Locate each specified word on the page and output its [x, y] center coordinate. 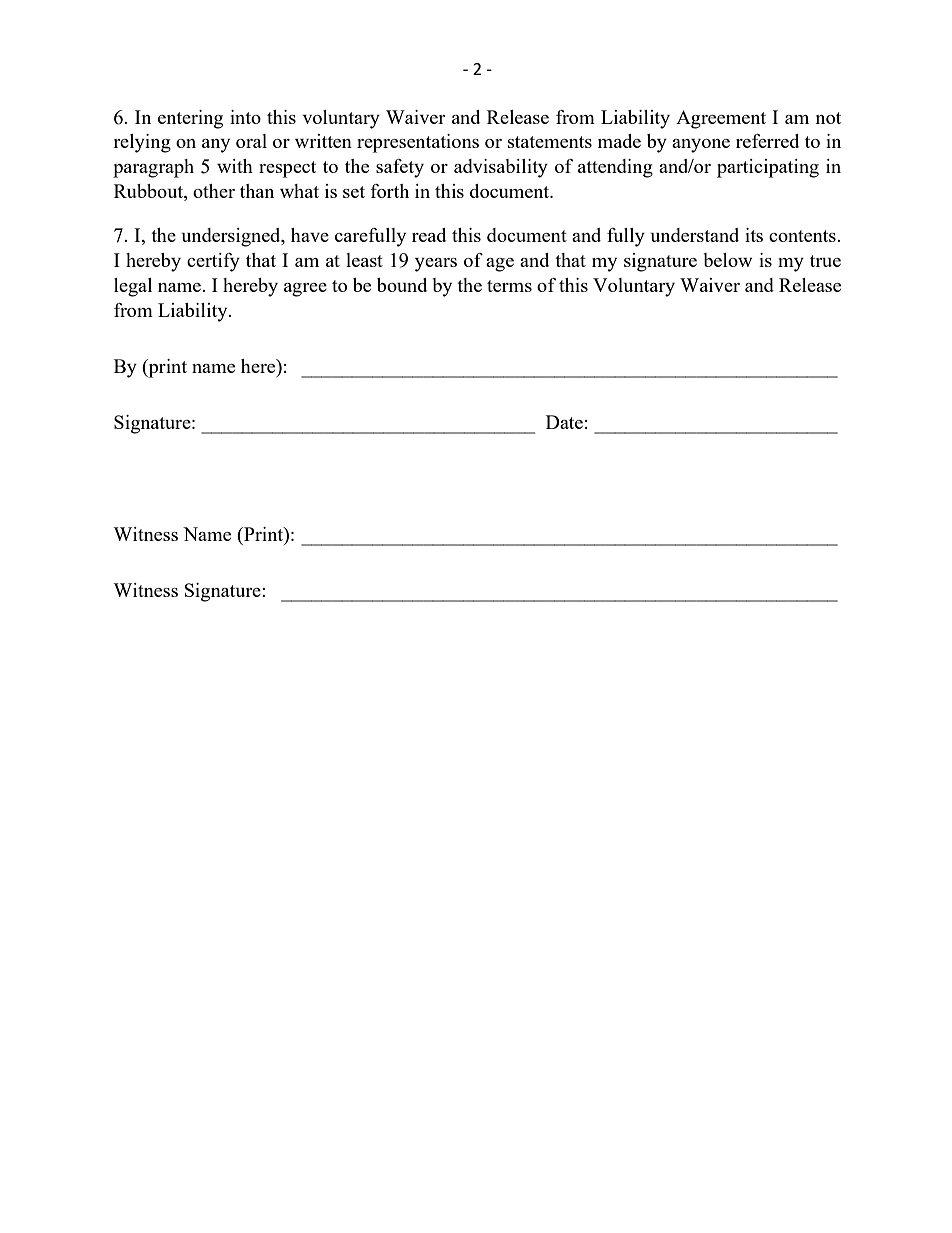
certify [213, 262]
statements [550, 142]
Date [564, 422]
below [727, 260]
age [500, 265]
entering [190, 119]
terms [509, 286]
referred [767, 141]
